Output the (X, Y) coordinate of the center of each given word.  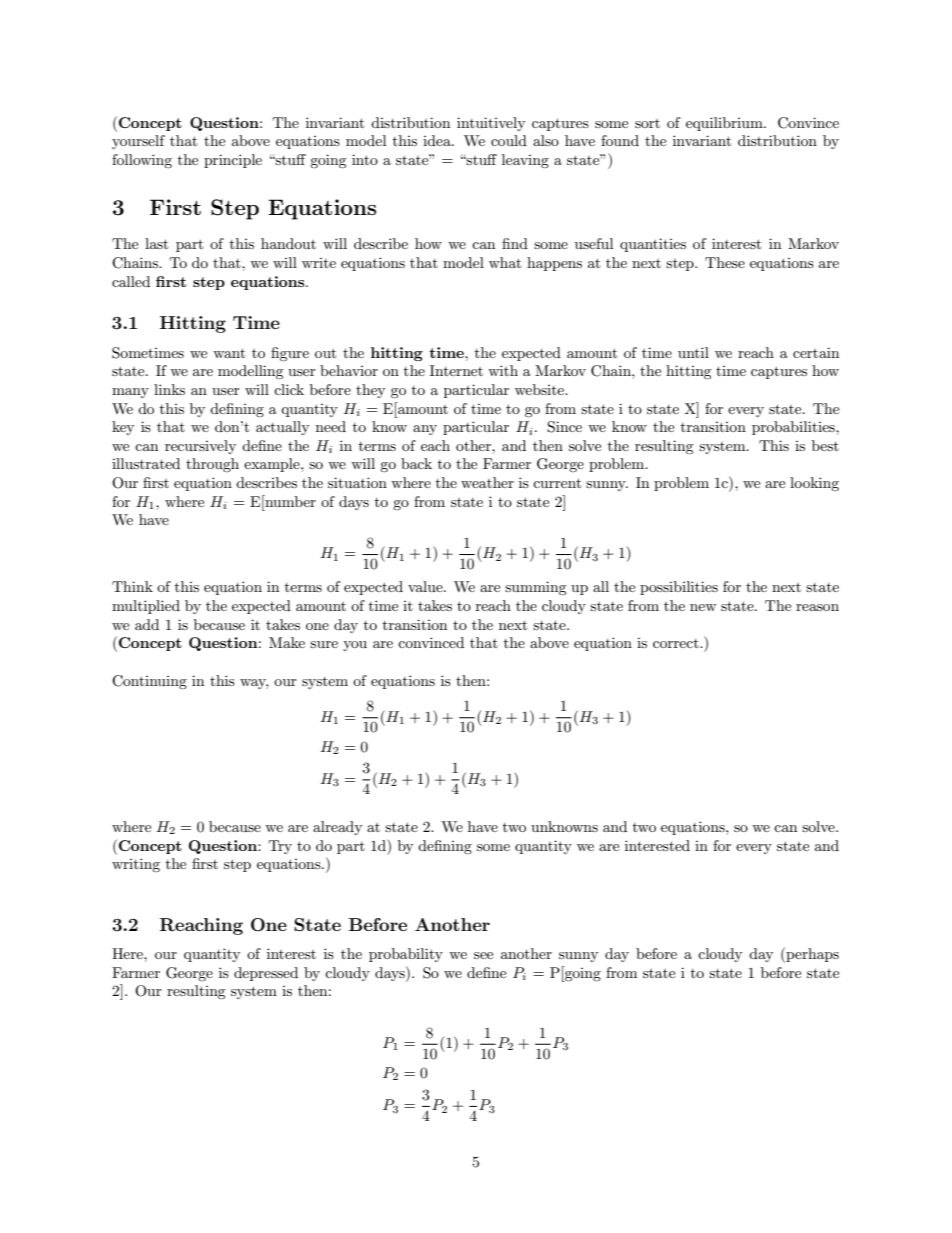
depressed (266, 974)
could (509, 140)
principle (233, 161)
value (426, 586)
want (229, 353)
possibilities (679, 588)
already (337, 828)
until (693, 352)
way (254, 684)
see (483, 955)
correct (677, 643)
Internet (456, 370)
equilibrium (725, 124)
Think (132, 586)
